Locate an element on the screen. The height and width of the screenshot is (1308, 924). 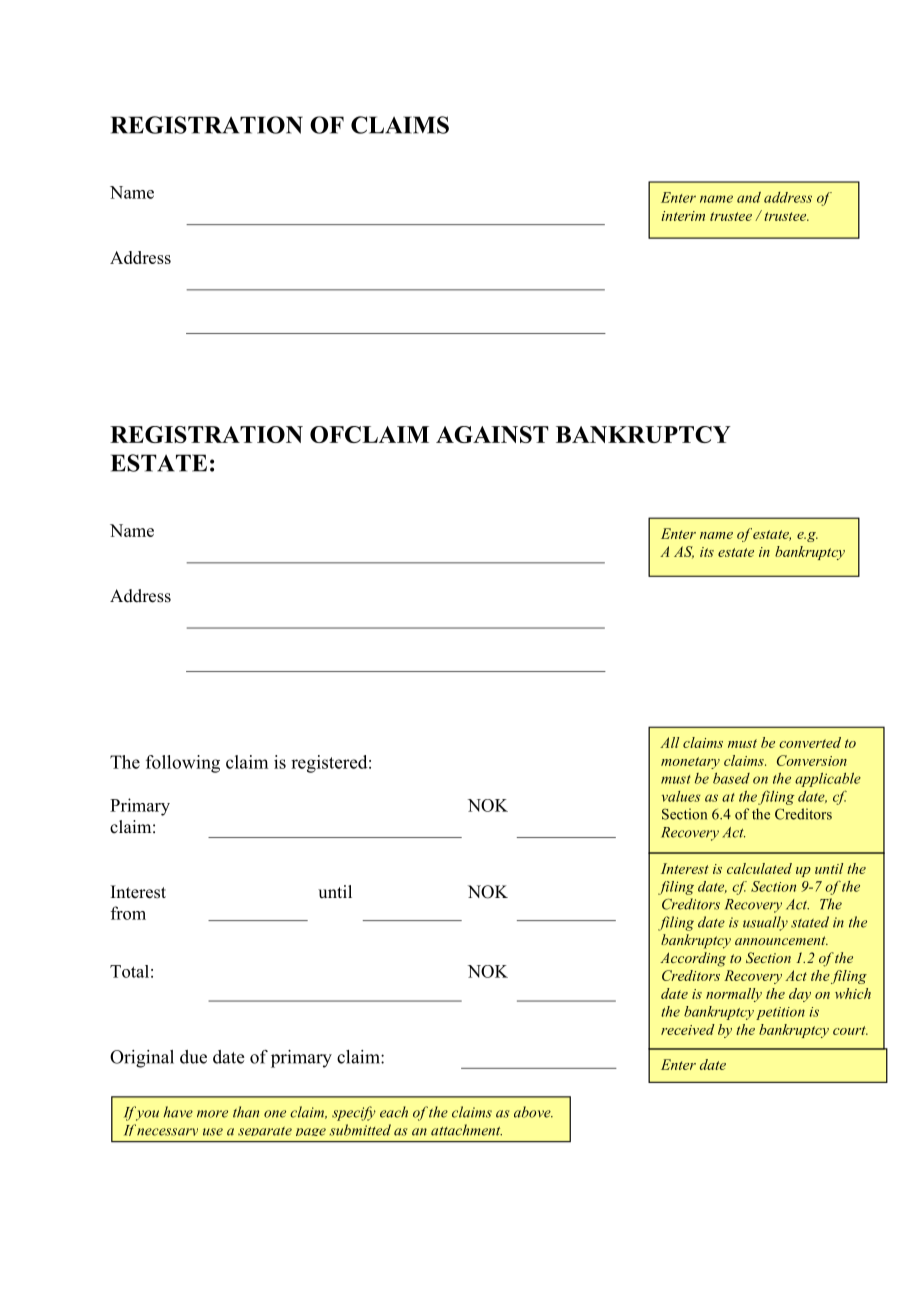
Conversion is located at coordinates (812, 760).
